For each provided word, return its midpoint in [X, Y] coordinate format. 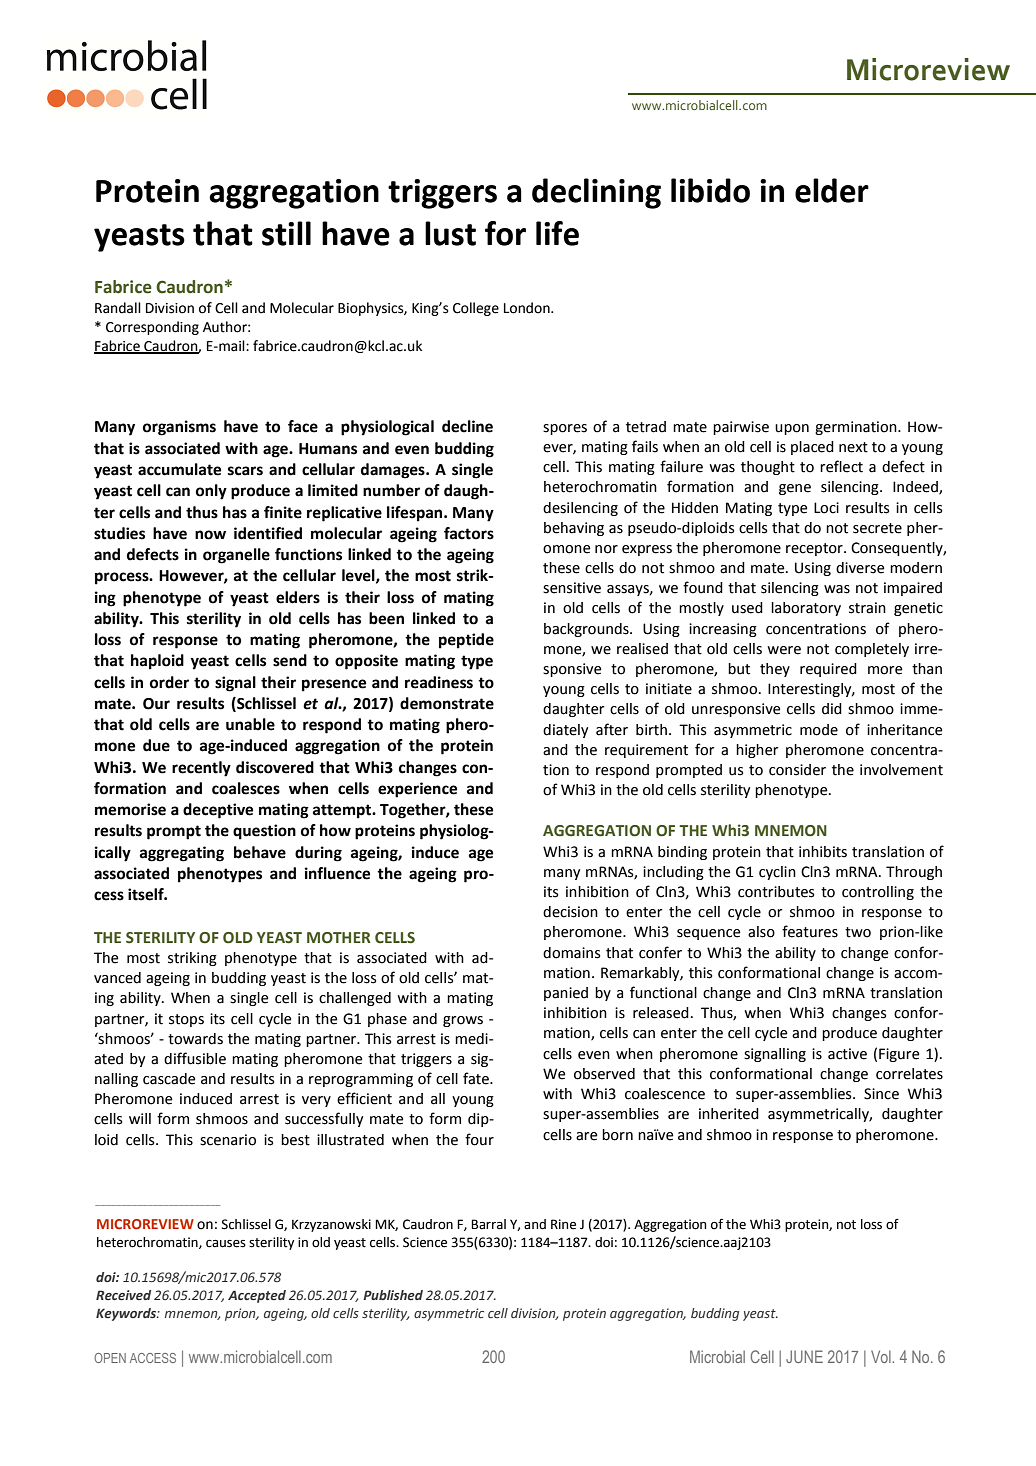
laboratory [806, 609]
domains [571, 953]
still [286, 233]
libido [710, 190]
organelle [236, 556]
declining [596, 193]
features [810, 931]
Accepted [257, 1296]
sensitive [572, 588]
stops [186, 1020]
